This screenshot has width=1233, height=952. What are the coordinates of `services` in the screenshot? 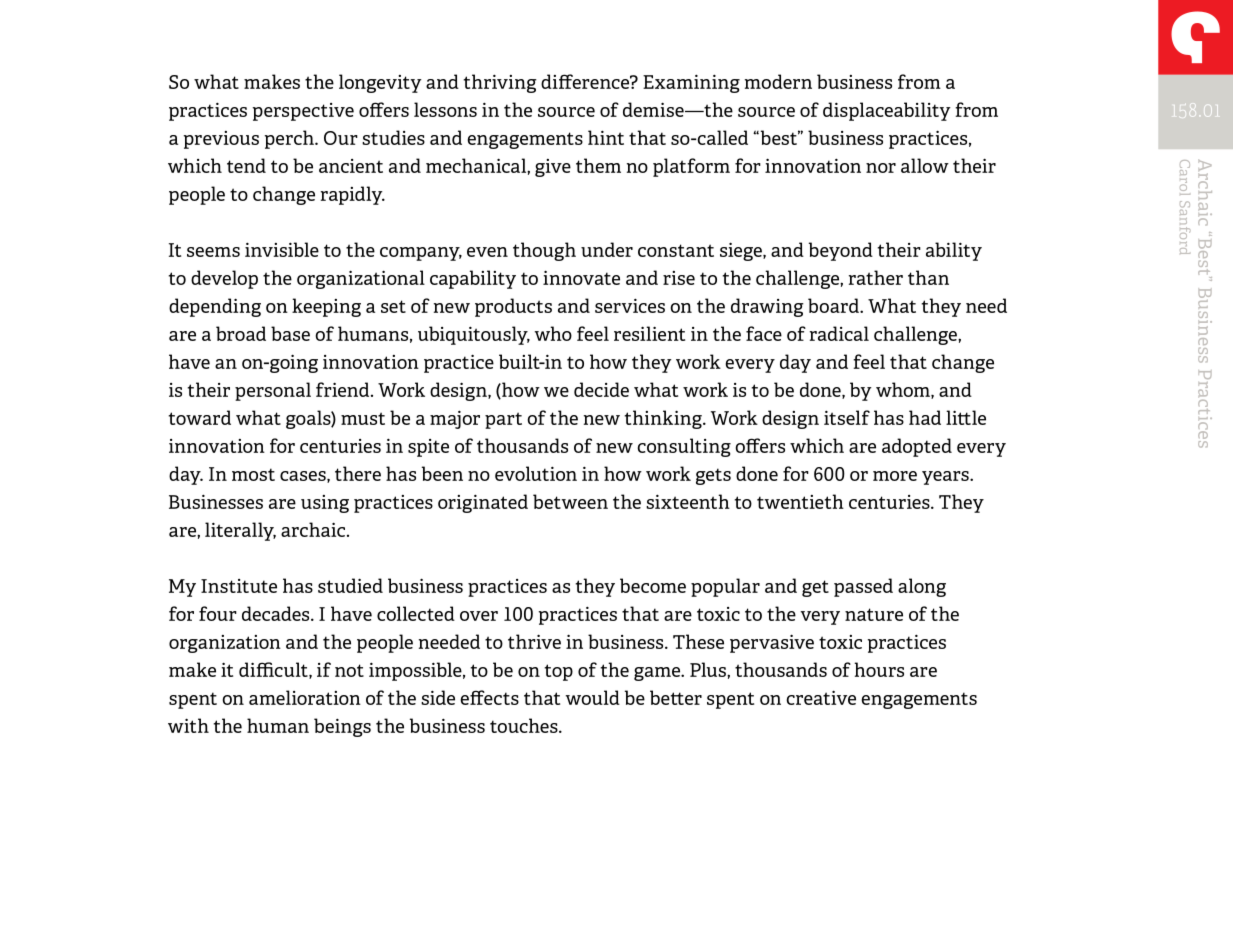 It's located at (630, 305).
